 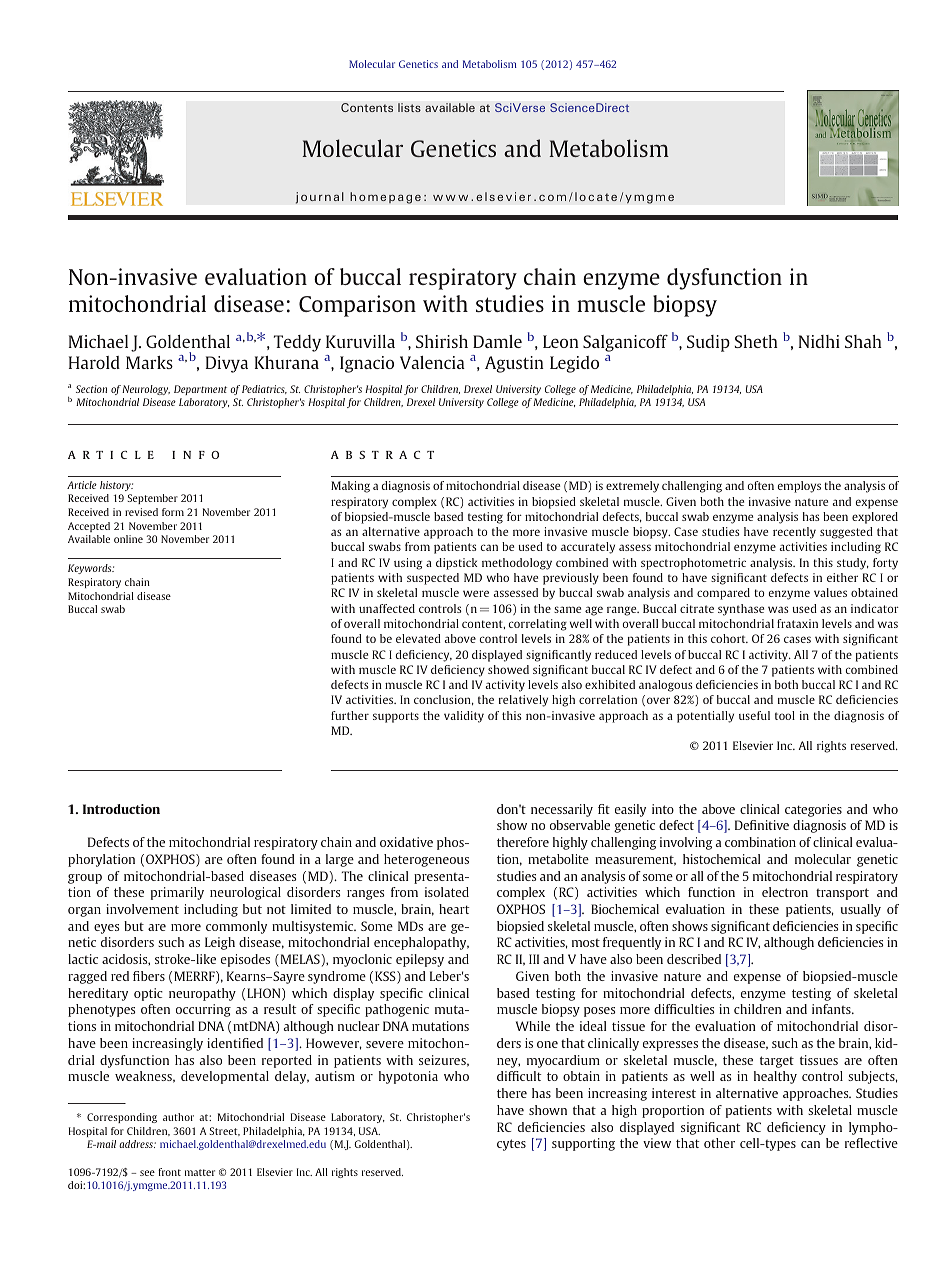 I want to click on Nidhi, so click(x=819, y=341).
